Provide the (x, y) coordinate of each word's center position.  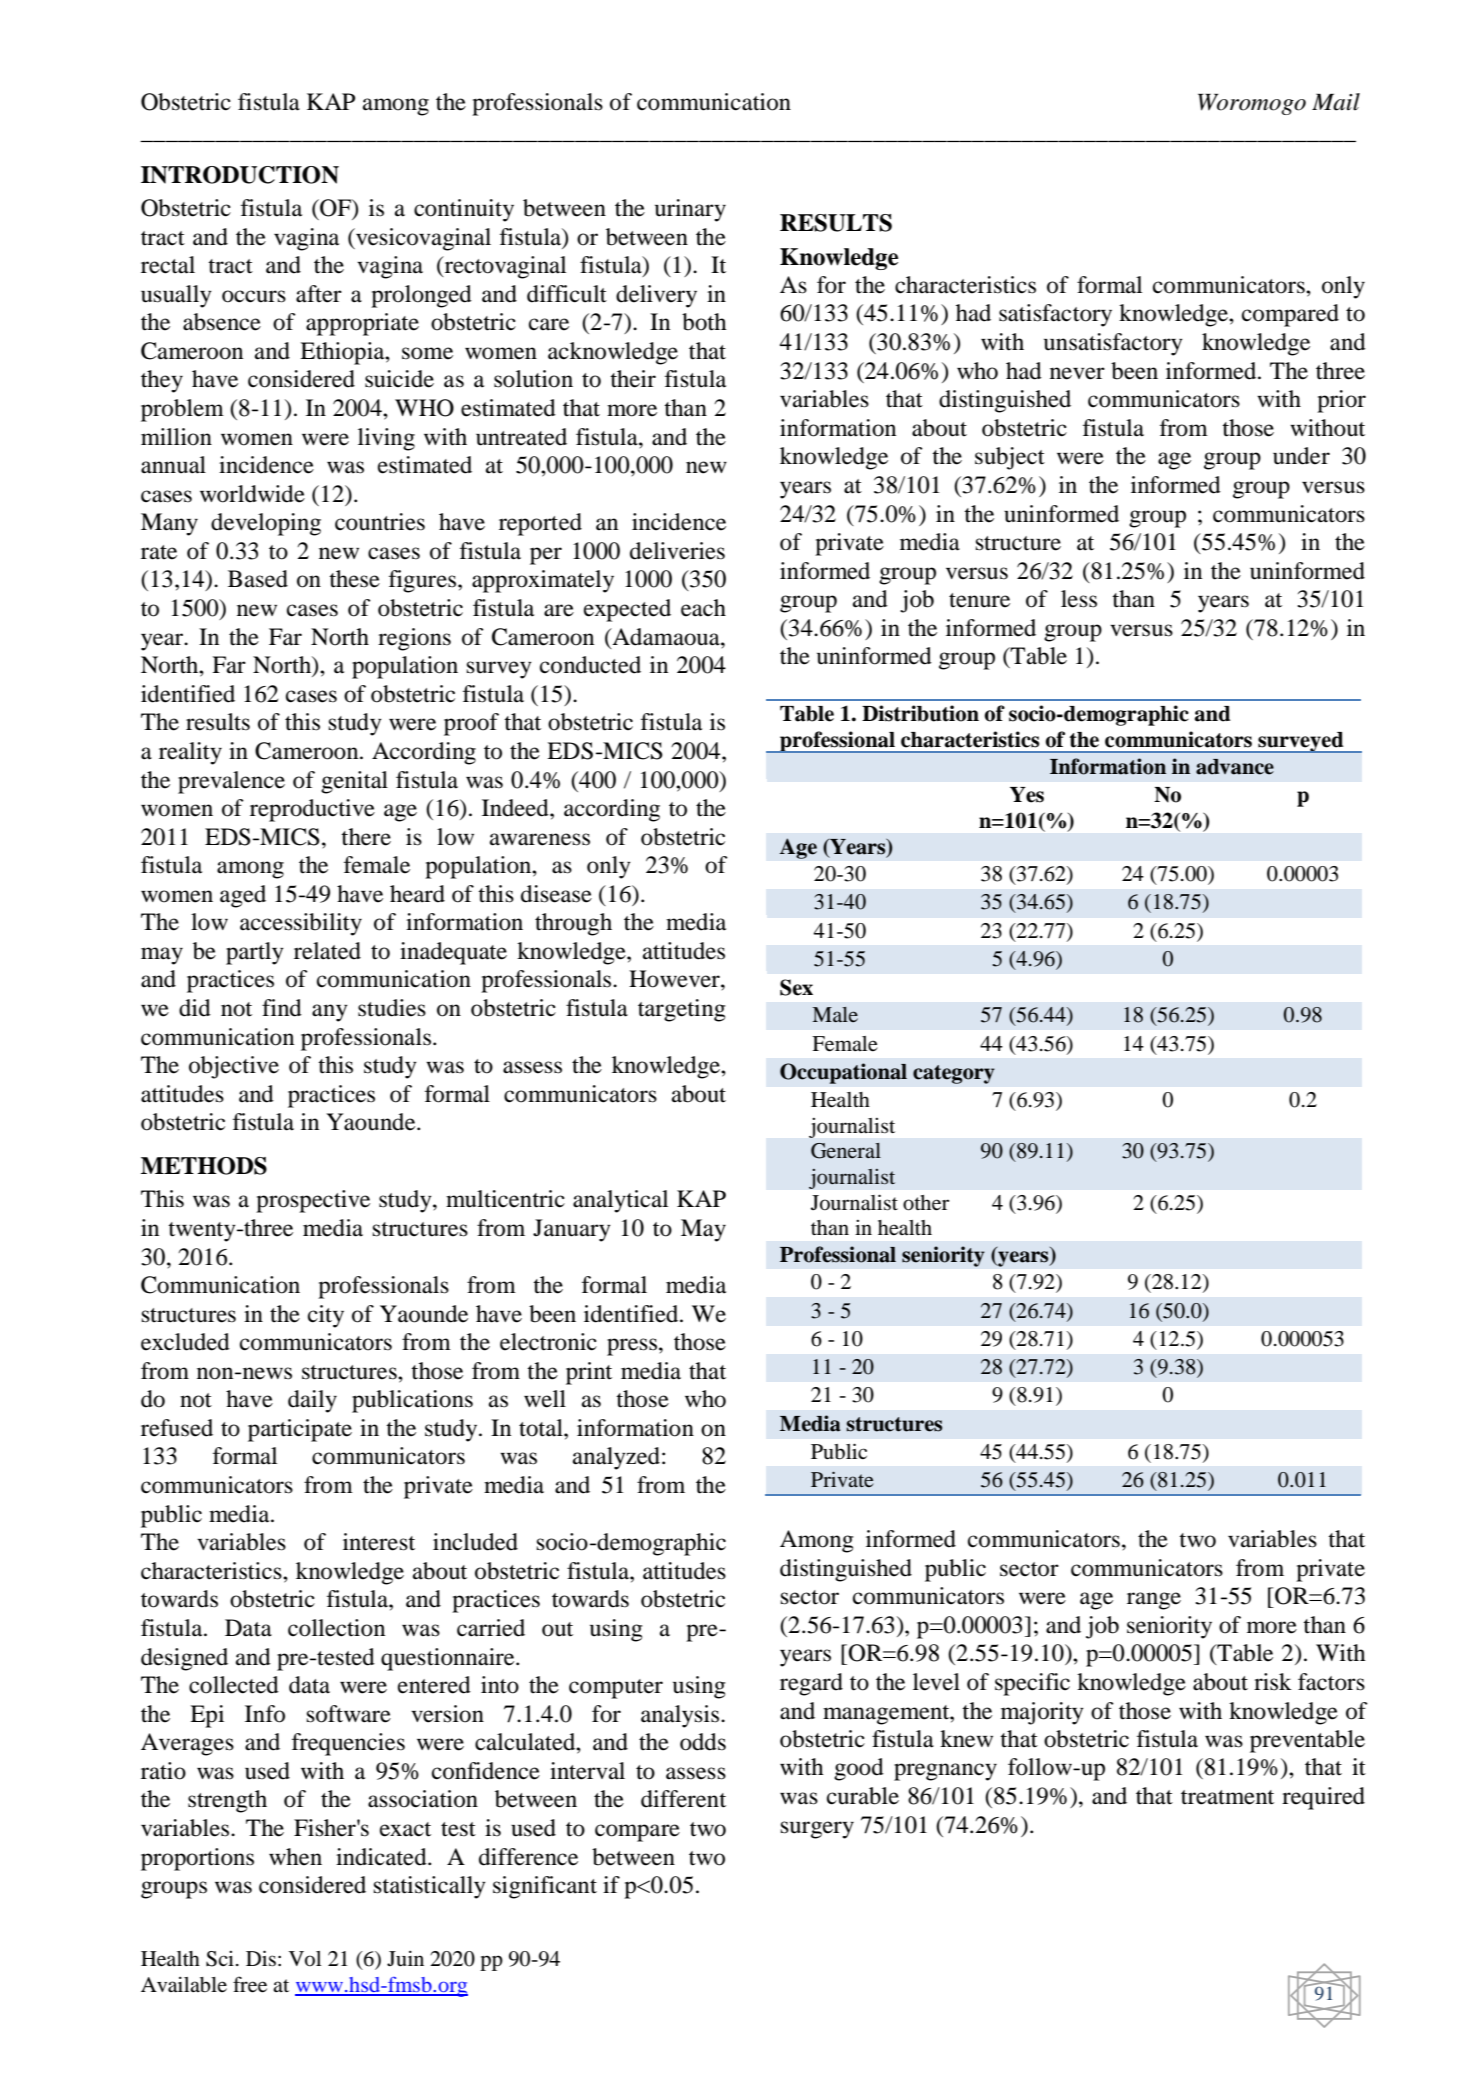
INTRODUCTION (240, 175)
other (926, 1203)
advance (1235, 767)
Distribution (920, 713)
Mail (1336, 102)
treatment (1227, 1797)
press (633, 1347)
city (326, 1316)
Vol (305, 1959)
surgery (817, 1830)
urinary (690, 210)
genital (354, 782)
